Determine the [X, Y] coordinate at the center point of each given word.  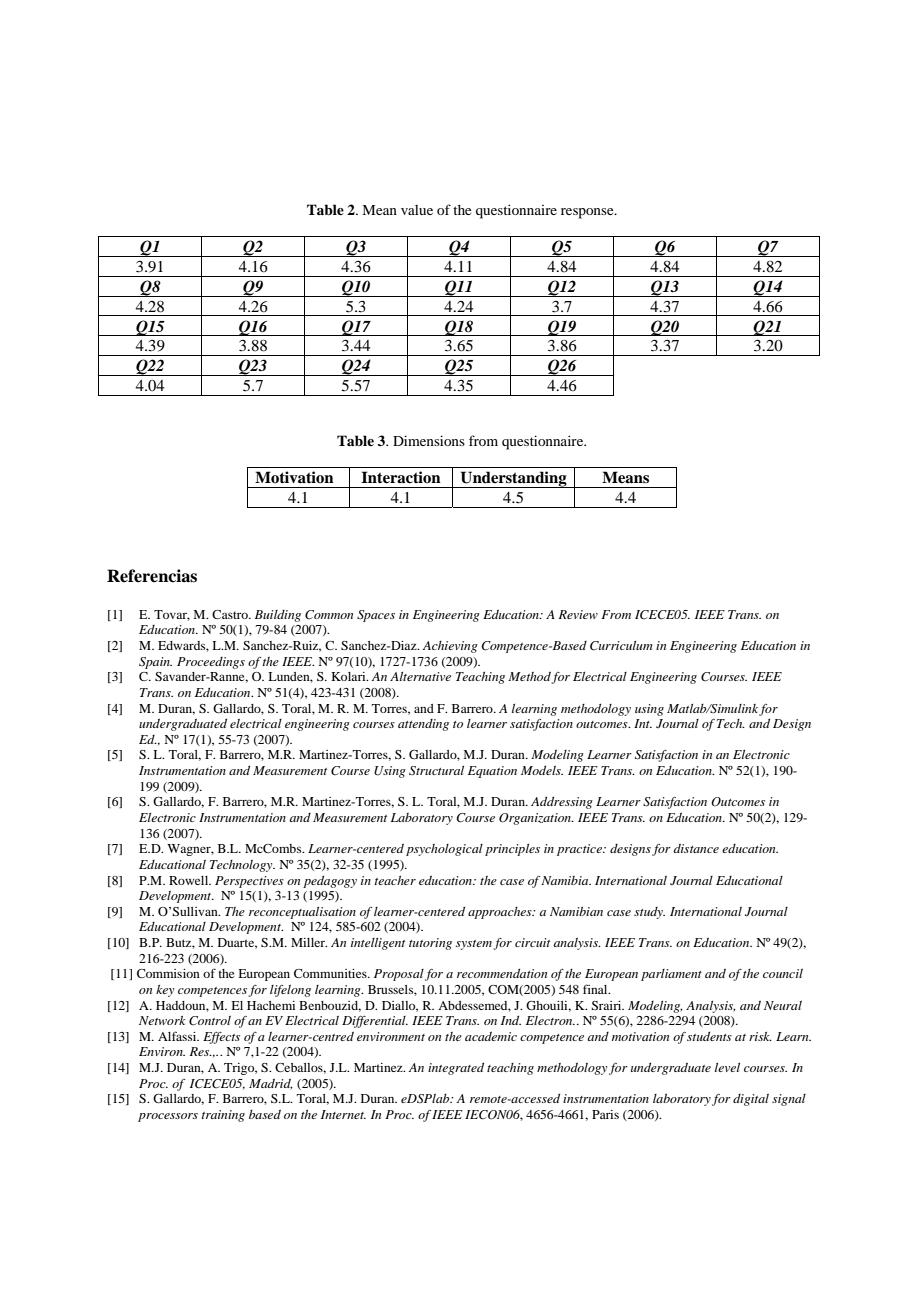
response [588, 213]
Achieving [450, 647]
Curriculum [621, 646]
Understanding [513, 479]
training [223, 1116]
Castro [231, 614]
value [417, 210]
